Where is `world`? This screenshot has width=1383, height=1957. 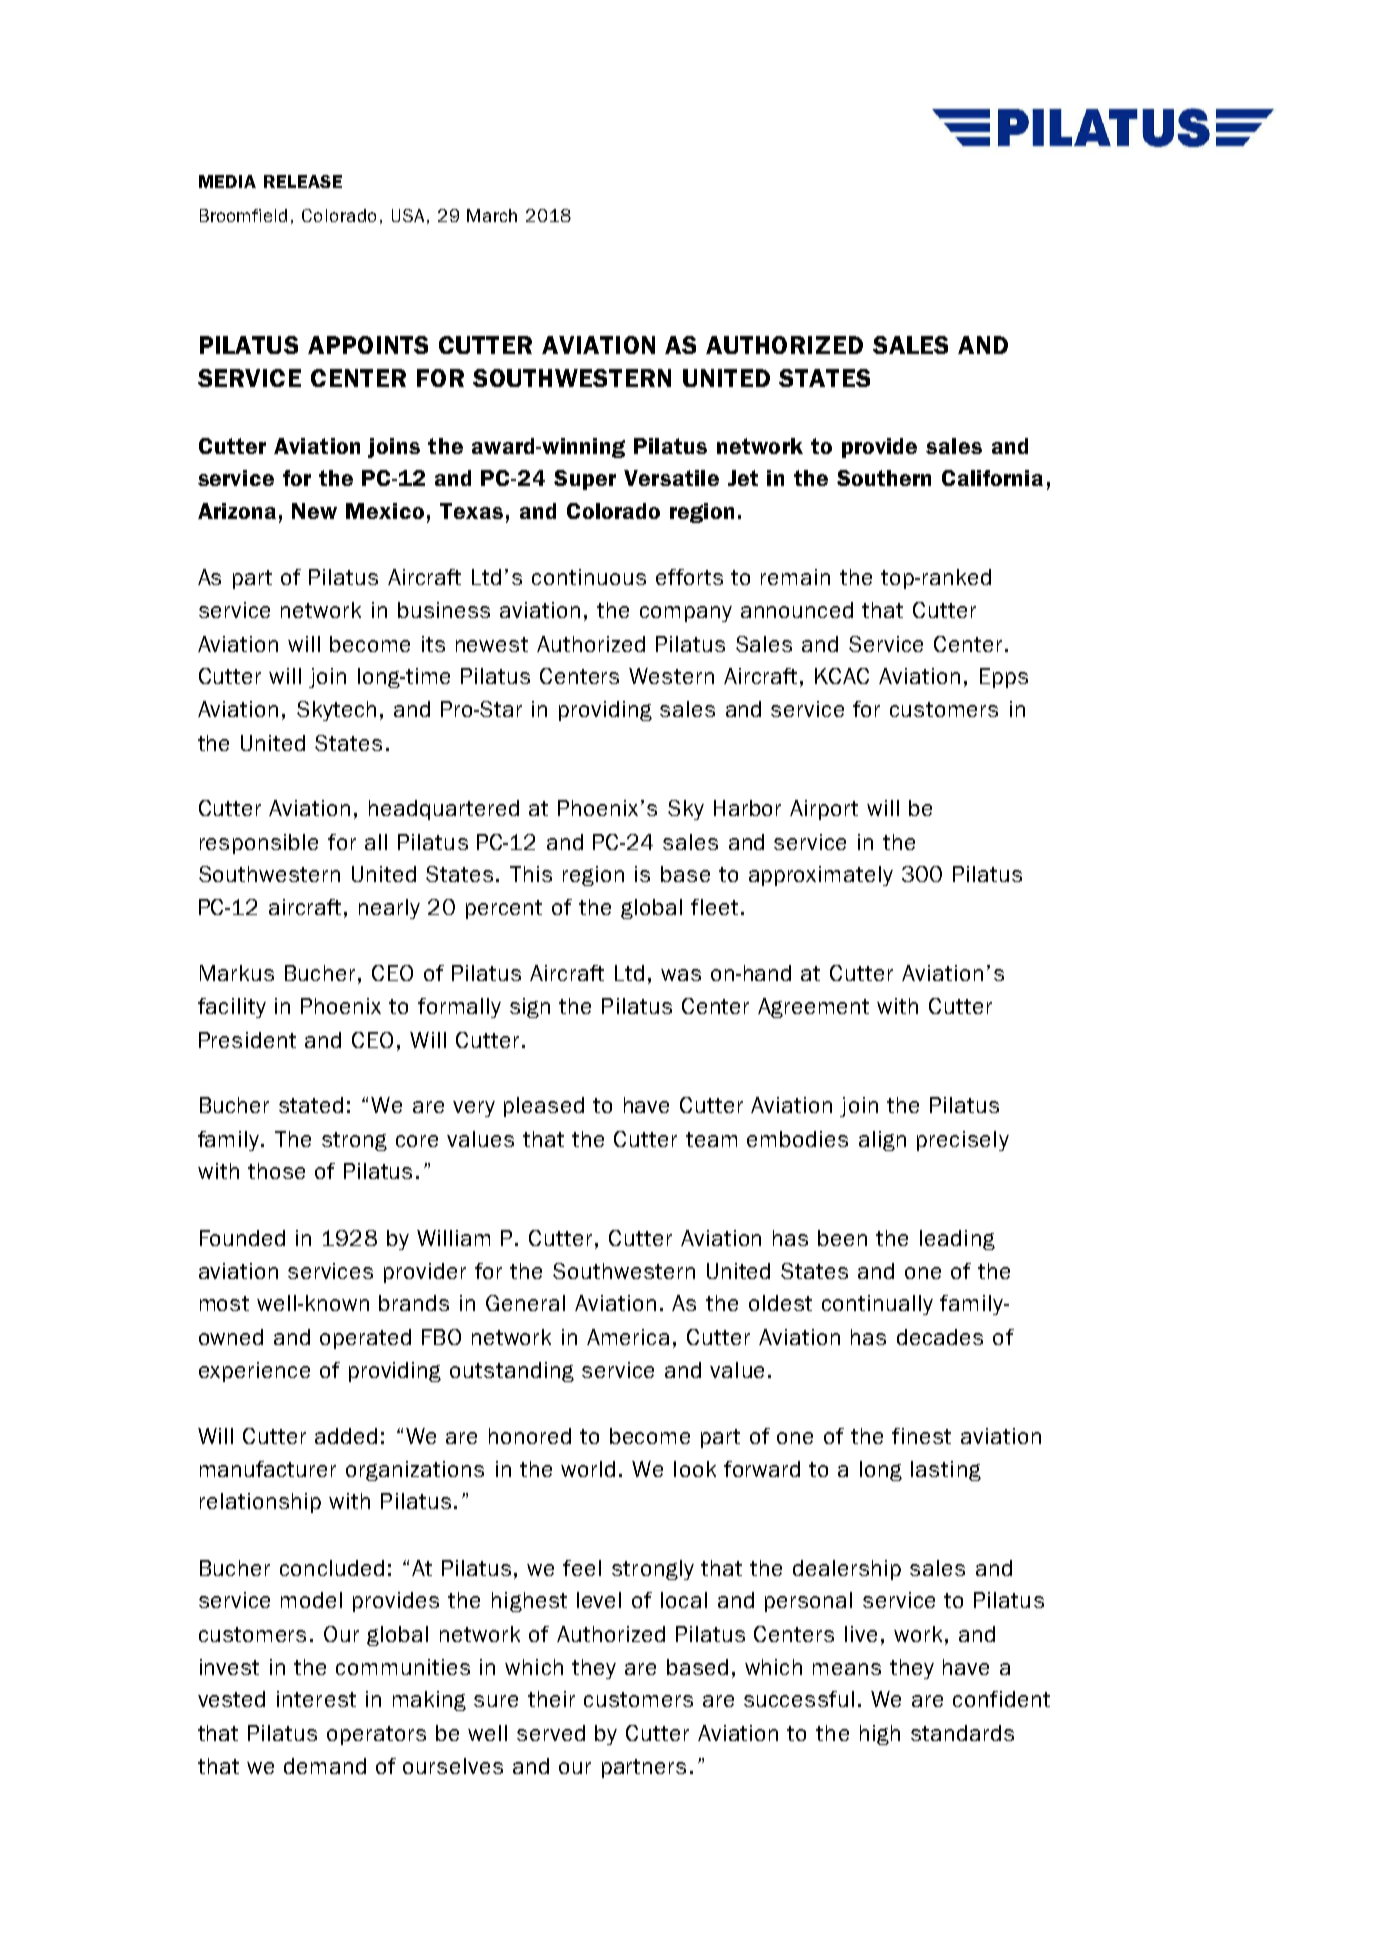
world is located at coordinates (588, 1469).
